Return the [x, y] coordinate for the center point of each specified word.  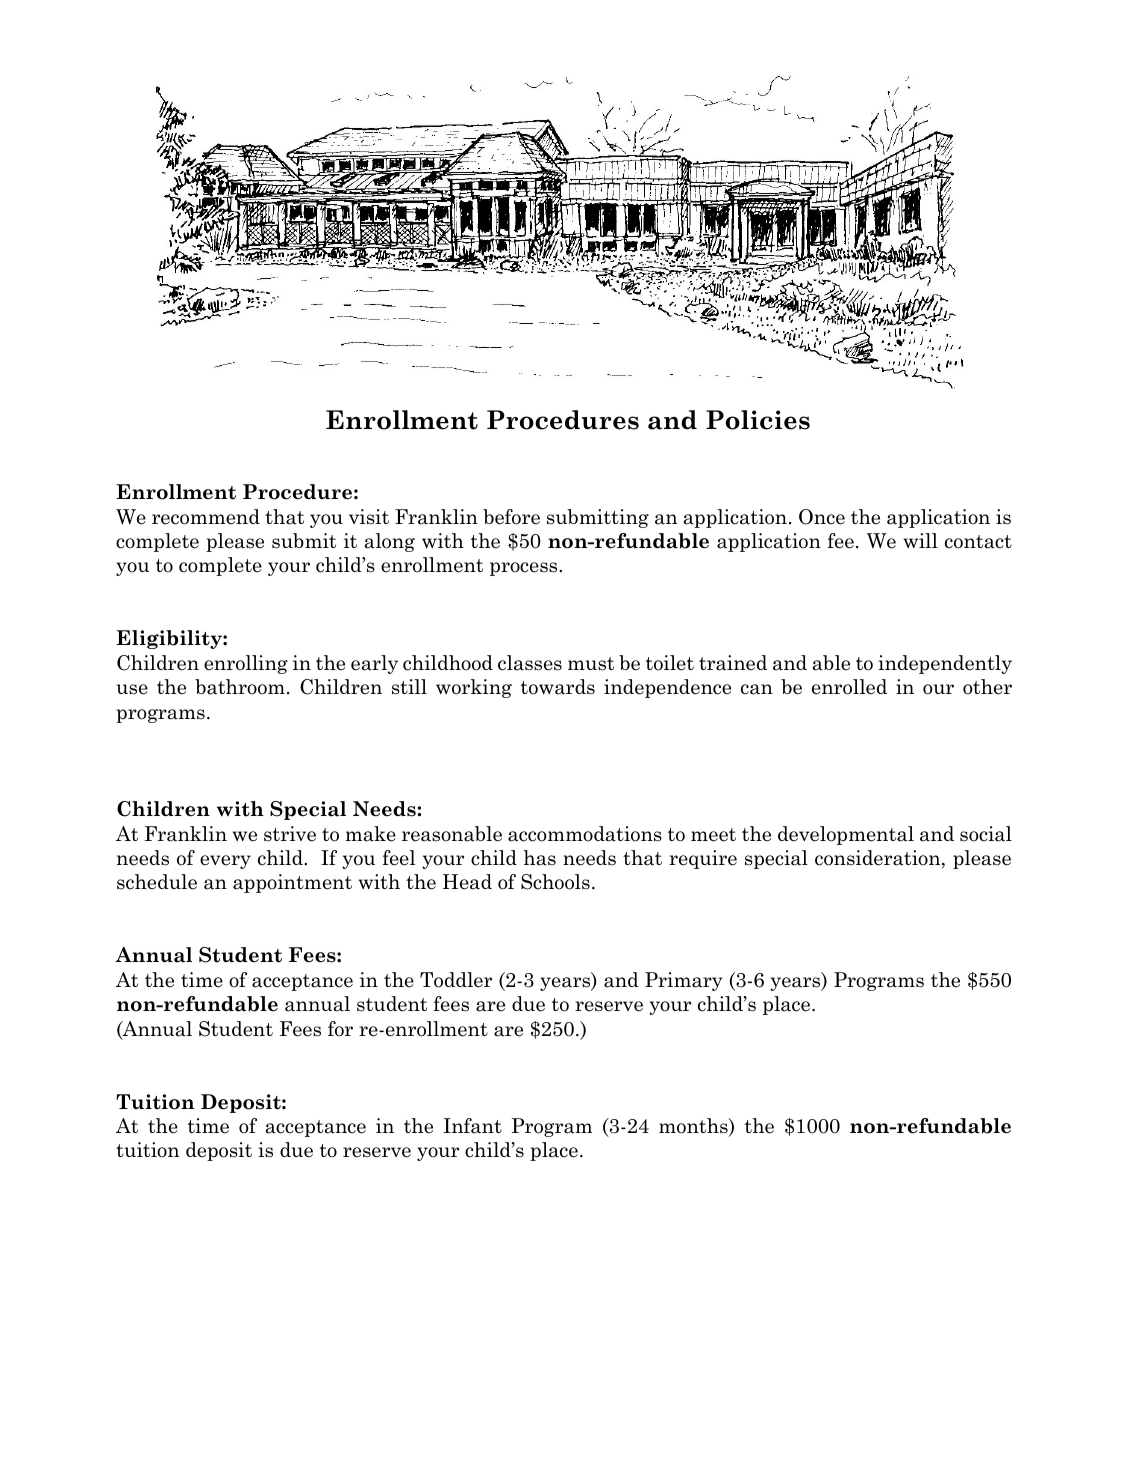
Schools [555, 882]
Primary [684, 981]
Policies [758, 420]
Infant [473, 1126]
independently [945, 664]
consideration [879, 859]
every [225, 862]
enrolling [246, 664]
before [511, 517]
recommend [206, 517]
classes [530, 663]
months [694, 1127]
